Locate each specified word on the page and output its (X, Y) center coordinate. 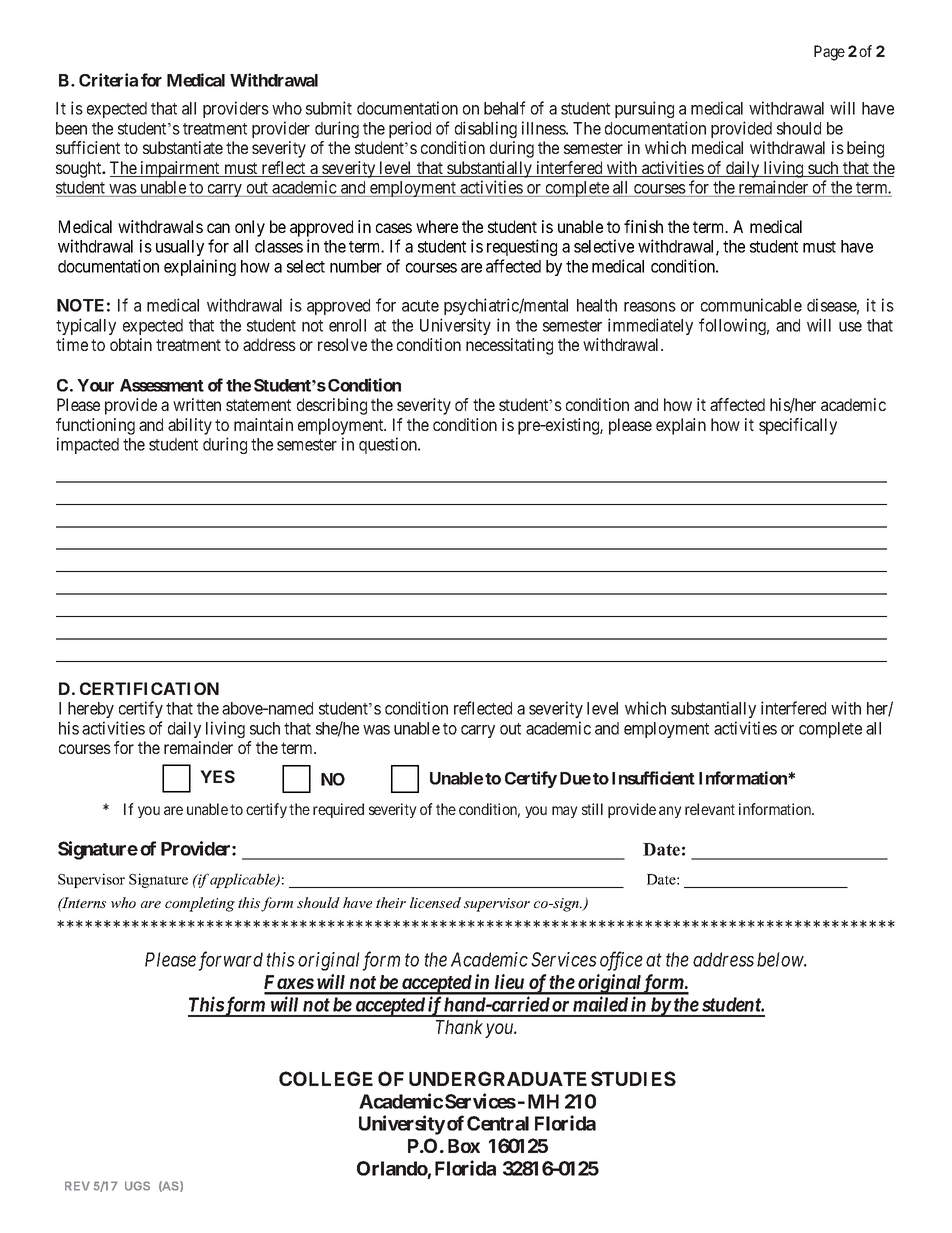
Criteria (108, 80)
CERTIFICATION (149, 688)
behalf (505, 108)
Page (829, 53)
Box (464, 1146)
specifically (798, 426)
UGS (137, 1186)
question (389, 445)
